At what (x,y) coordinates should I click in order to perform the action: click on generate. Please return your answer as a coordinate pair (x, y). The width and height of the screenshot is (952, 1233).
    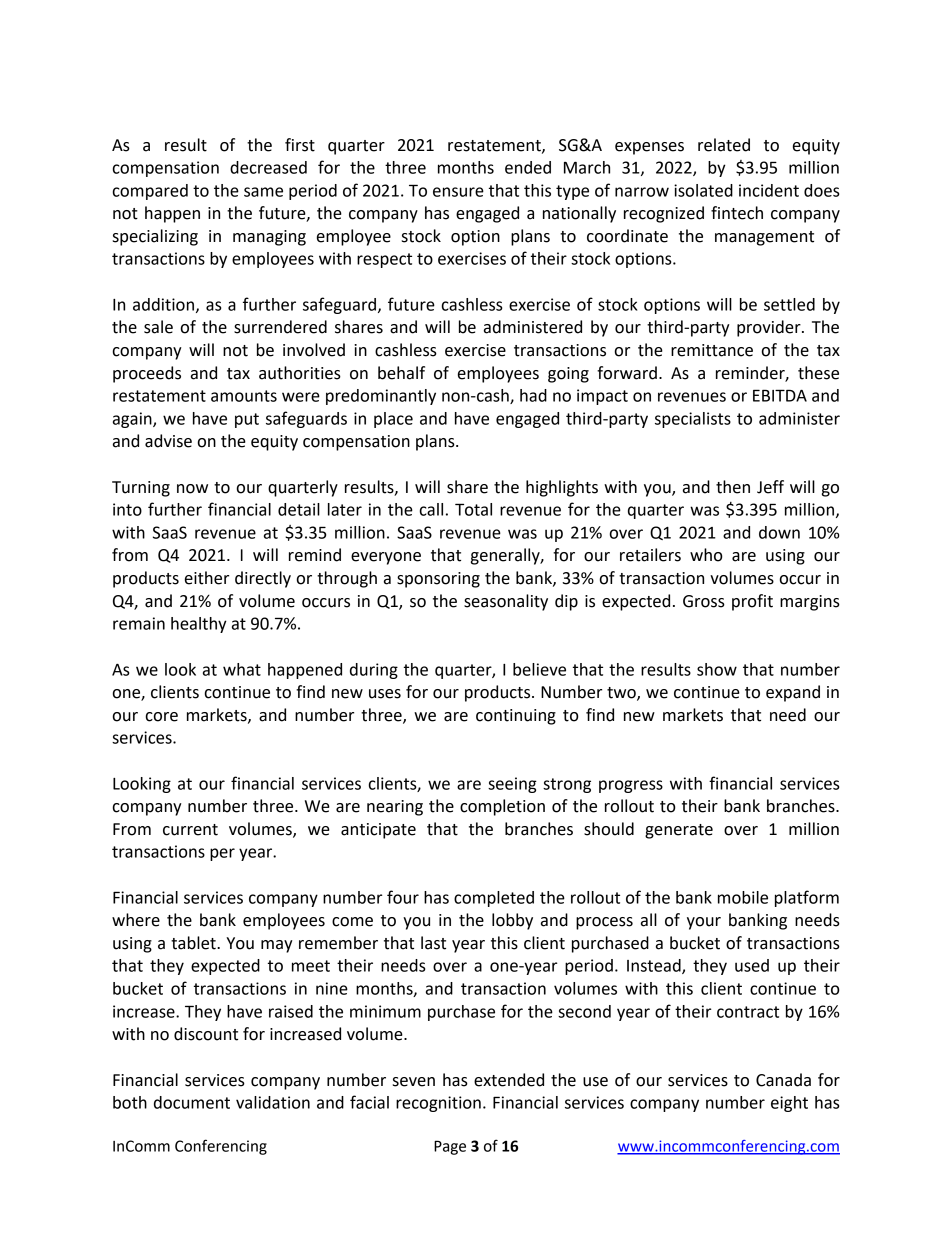
    Looking at the image, I should click on (679, 831).
